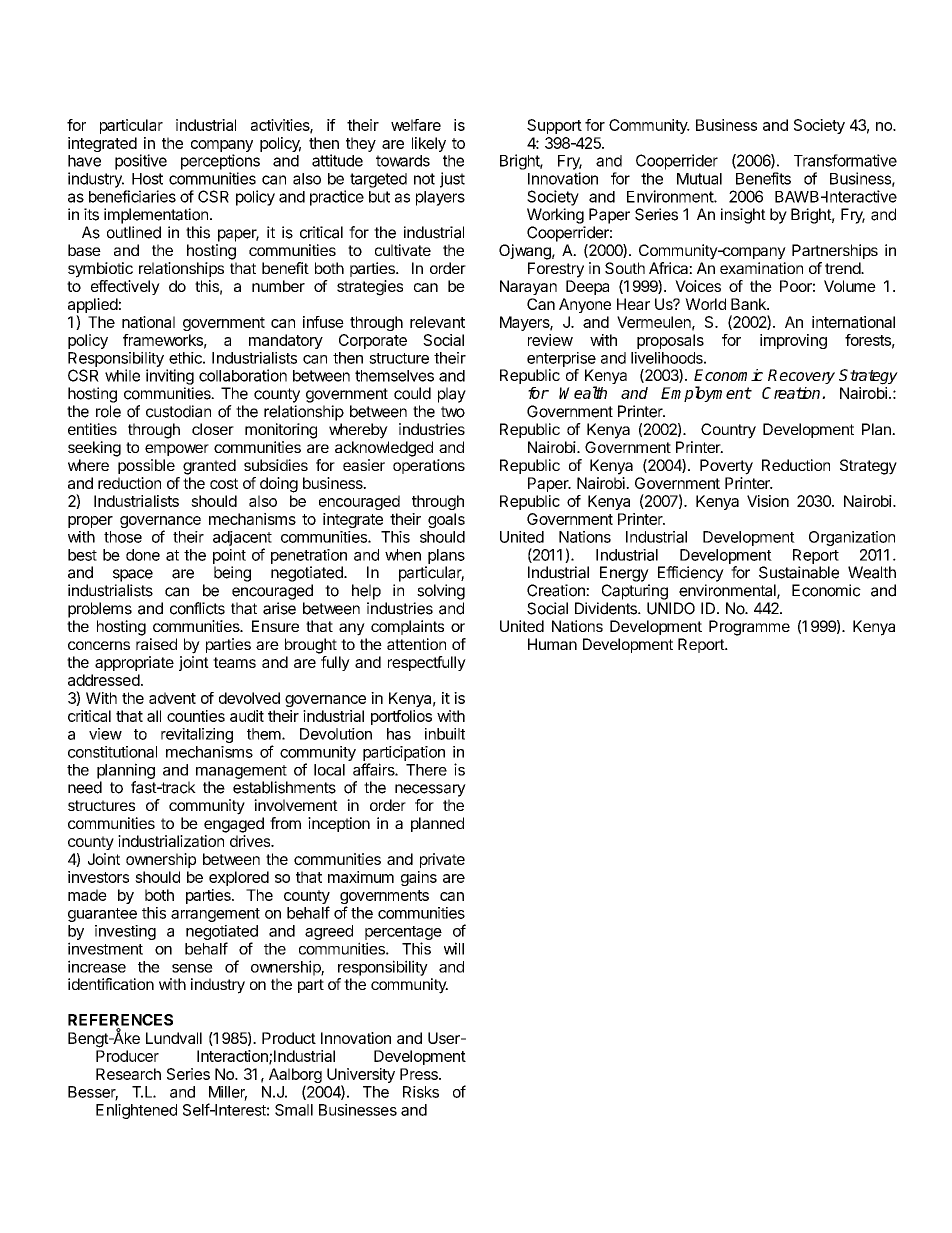 Image resolution: width=952 pixels, height=1233 pixels. I want to click on Vision, so click(768, 501).
